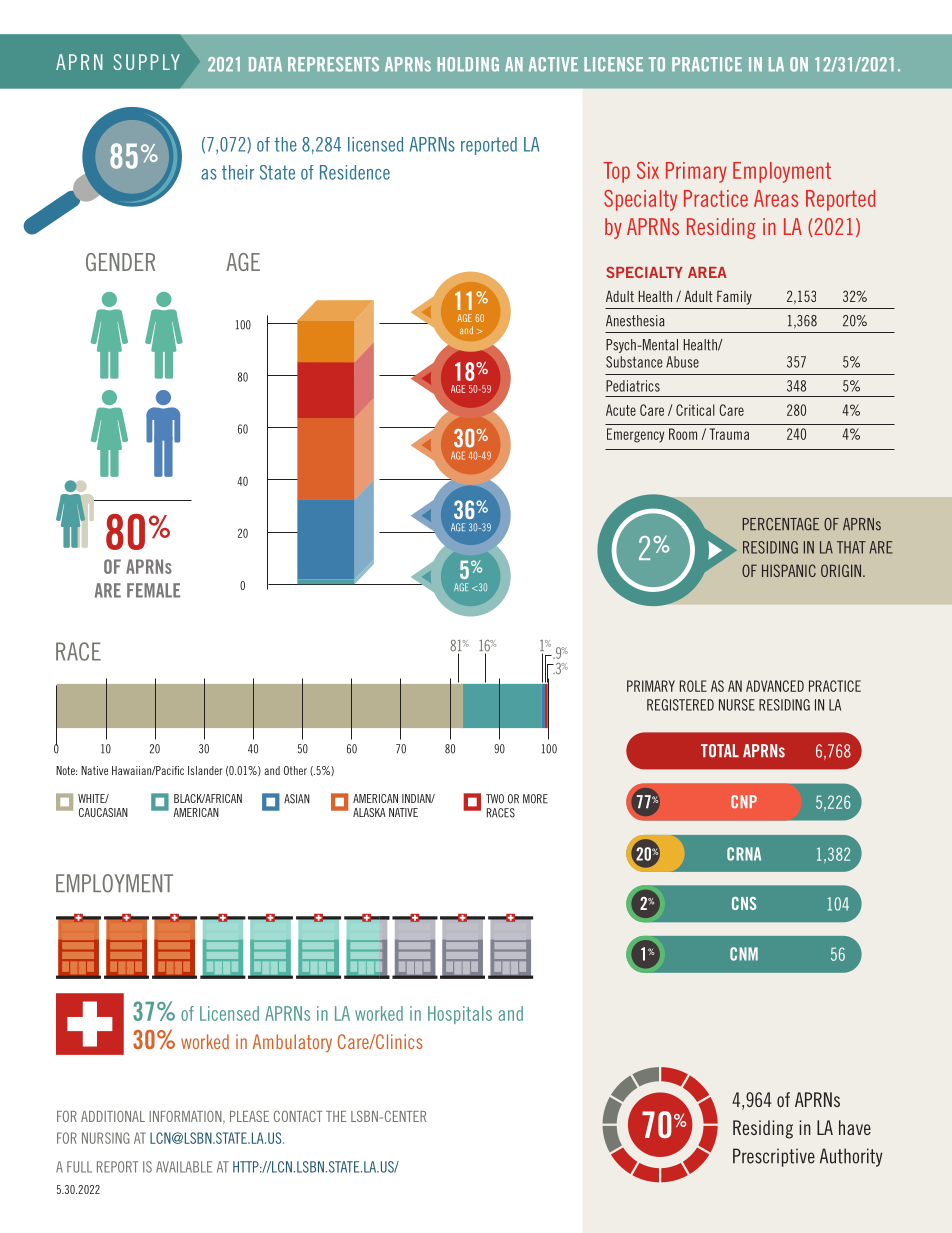 The height and width of the screenshot is (1233, 952). What do you see at coordinates (729, 434) in the screenshot?
I see `Trauma` at bounding box center [729, 434].
